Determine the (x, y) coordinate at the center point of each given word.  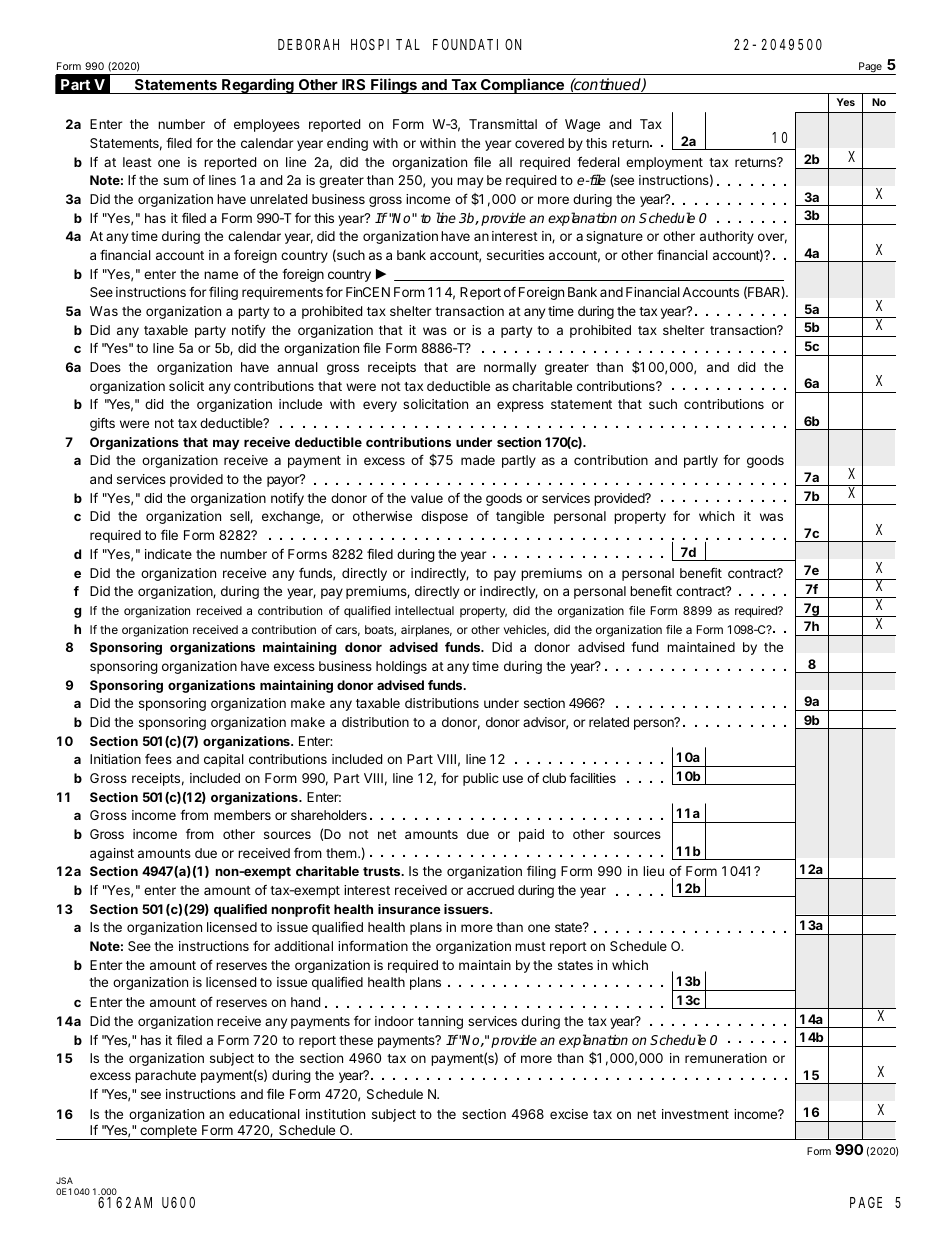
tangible (520, 517)
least (137, 162)
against (112, 854)
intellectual (424, 610)
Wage (582, 125)
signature (614, 237)
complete (168, 1132)
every (380, 406)
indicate (168, 554)
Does (105, 367)
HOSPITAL (385, 44)
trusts (383, 871)
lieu (653, 871)
